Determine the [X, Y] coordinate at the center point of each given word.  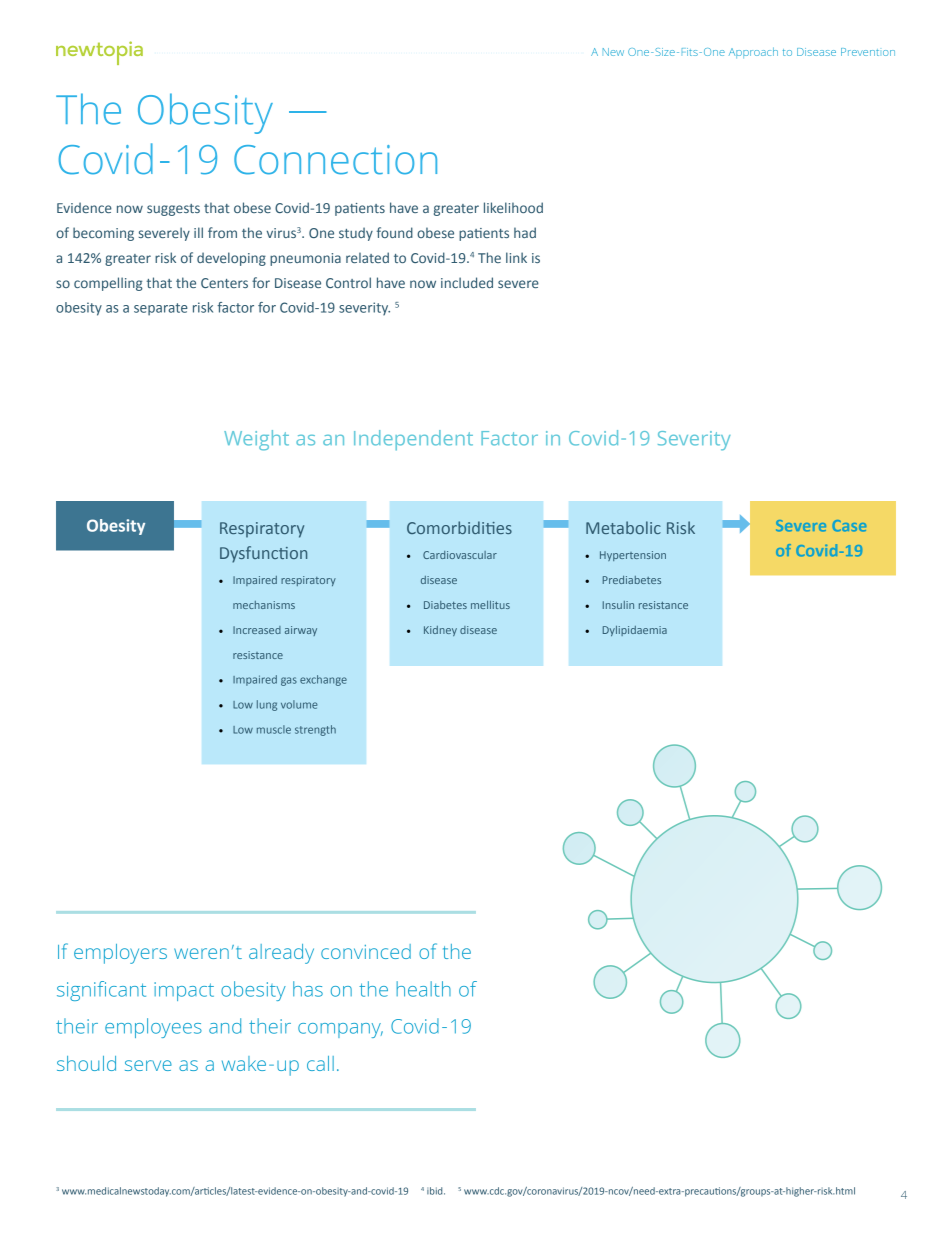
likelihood [513, 207]
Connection [335, 160]
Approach [753, 52]
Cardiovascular [460, 555]
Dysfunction [263, 554]
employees [153, 1028]
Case [849, 526]
